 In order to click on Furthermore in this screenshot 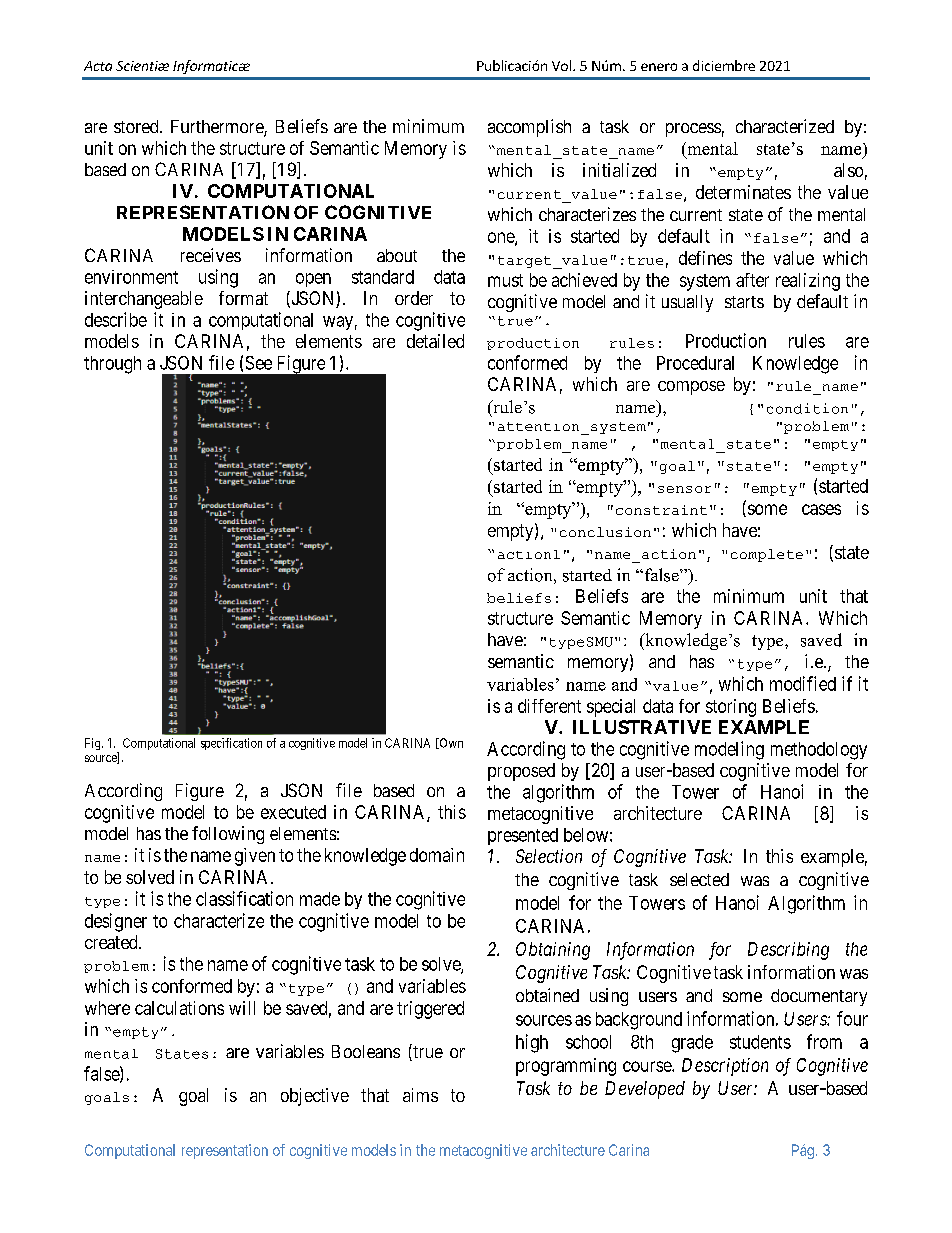, I will do `click(218, 128)`.
